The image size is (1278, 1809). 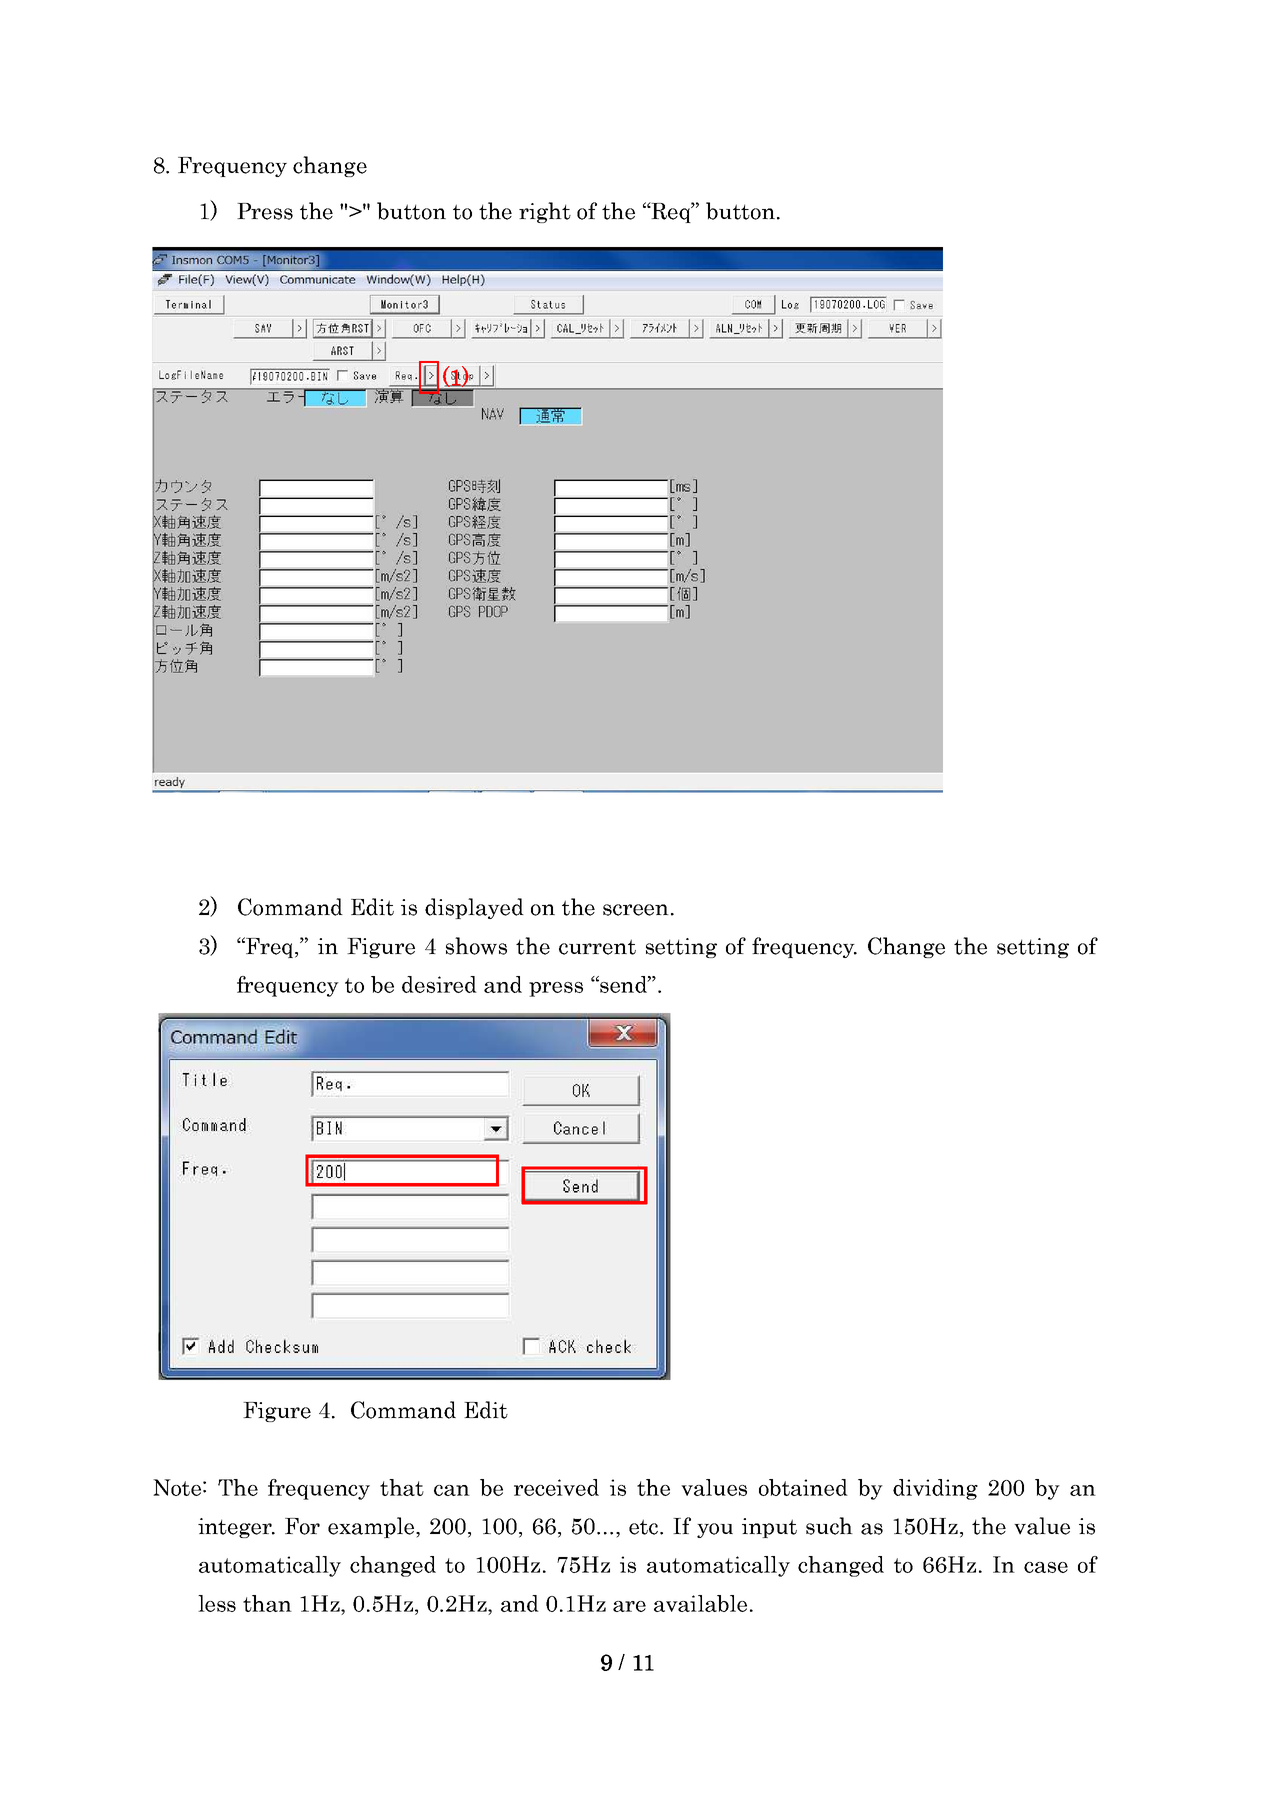 What do you see at coordinates (645, 1527) in the screenshot?
I see `etc` at bounding box center [645, 1527].
